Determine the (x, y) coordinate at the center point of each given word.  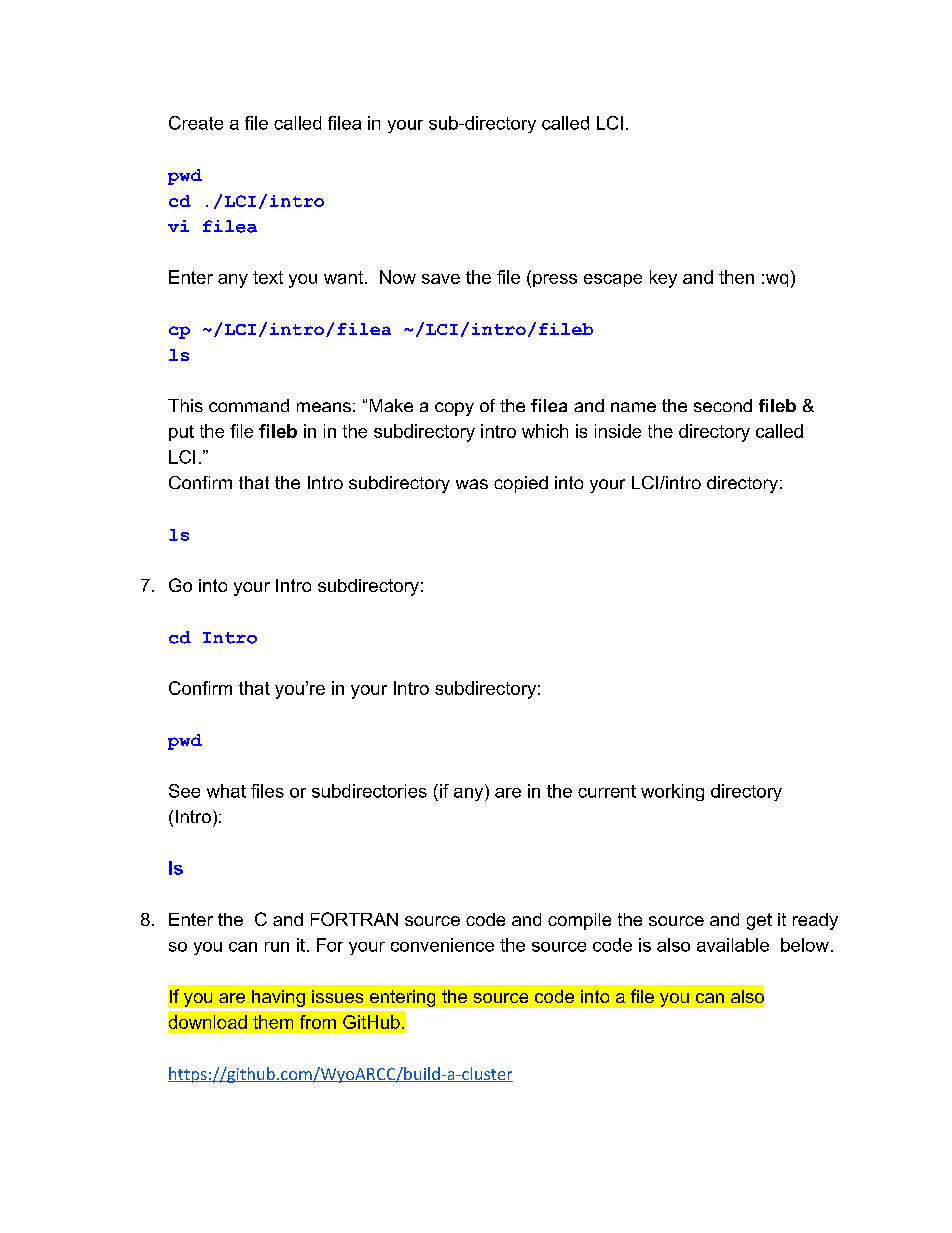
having (278, 998)
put (181, 433)
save (441, 279)
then (736, 277)
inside (618, 431)
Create (196, 123)
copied (521, 484)
